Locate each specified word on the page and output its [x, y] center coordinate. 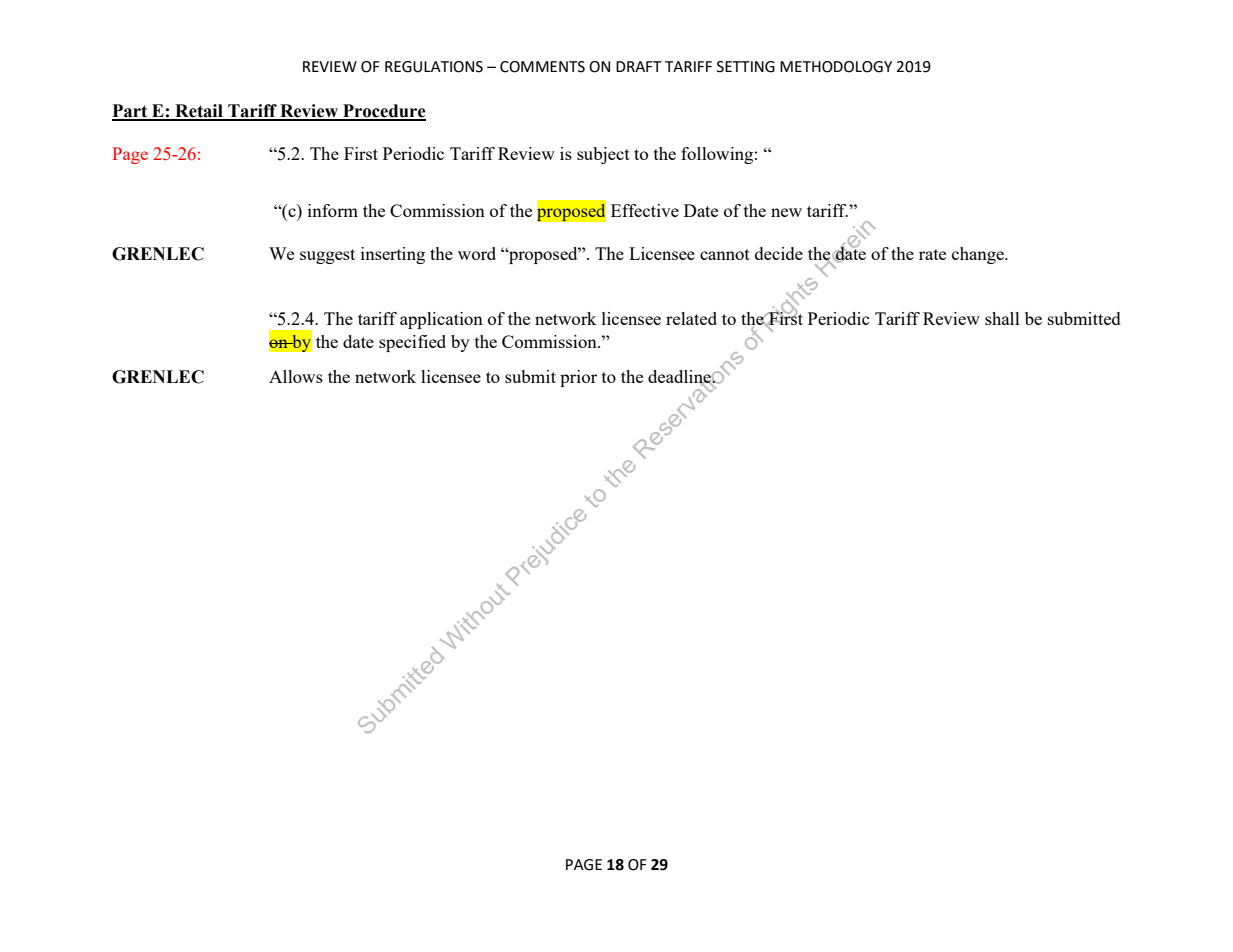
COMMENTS [542, 67]
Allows [296, 376]
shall [1002, 318]
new [786, 212]
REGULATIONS [434, 67]
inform [333, 210]
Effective [645, 210]
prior [578, 378]
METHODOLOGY [836, 67]
